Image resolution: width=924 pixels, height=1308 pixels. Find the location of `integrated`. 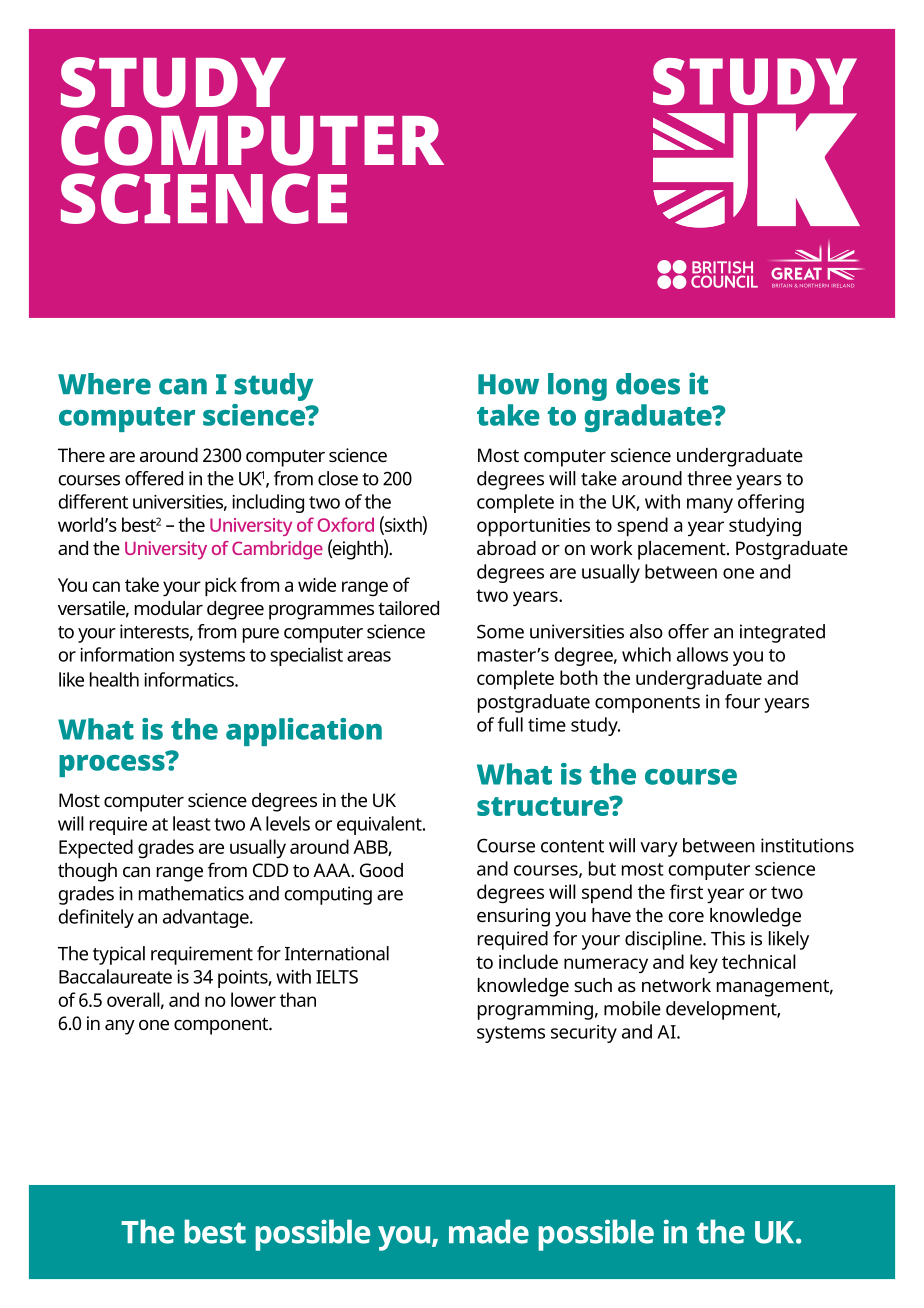

integrated is located at coordinates (782, 633).
